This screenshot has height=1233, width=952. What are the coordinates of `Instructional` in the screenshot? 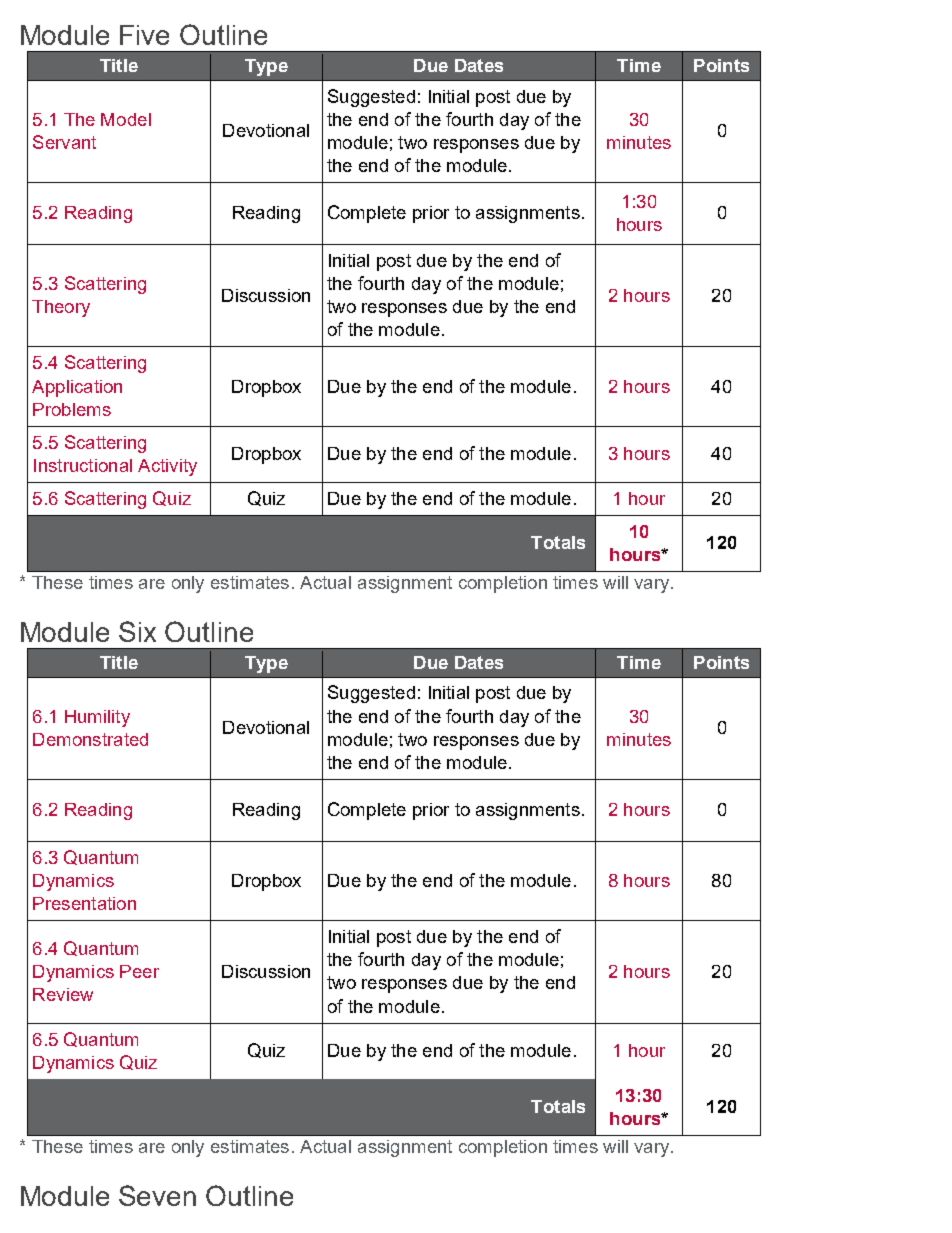 It's located at (83, 465).
